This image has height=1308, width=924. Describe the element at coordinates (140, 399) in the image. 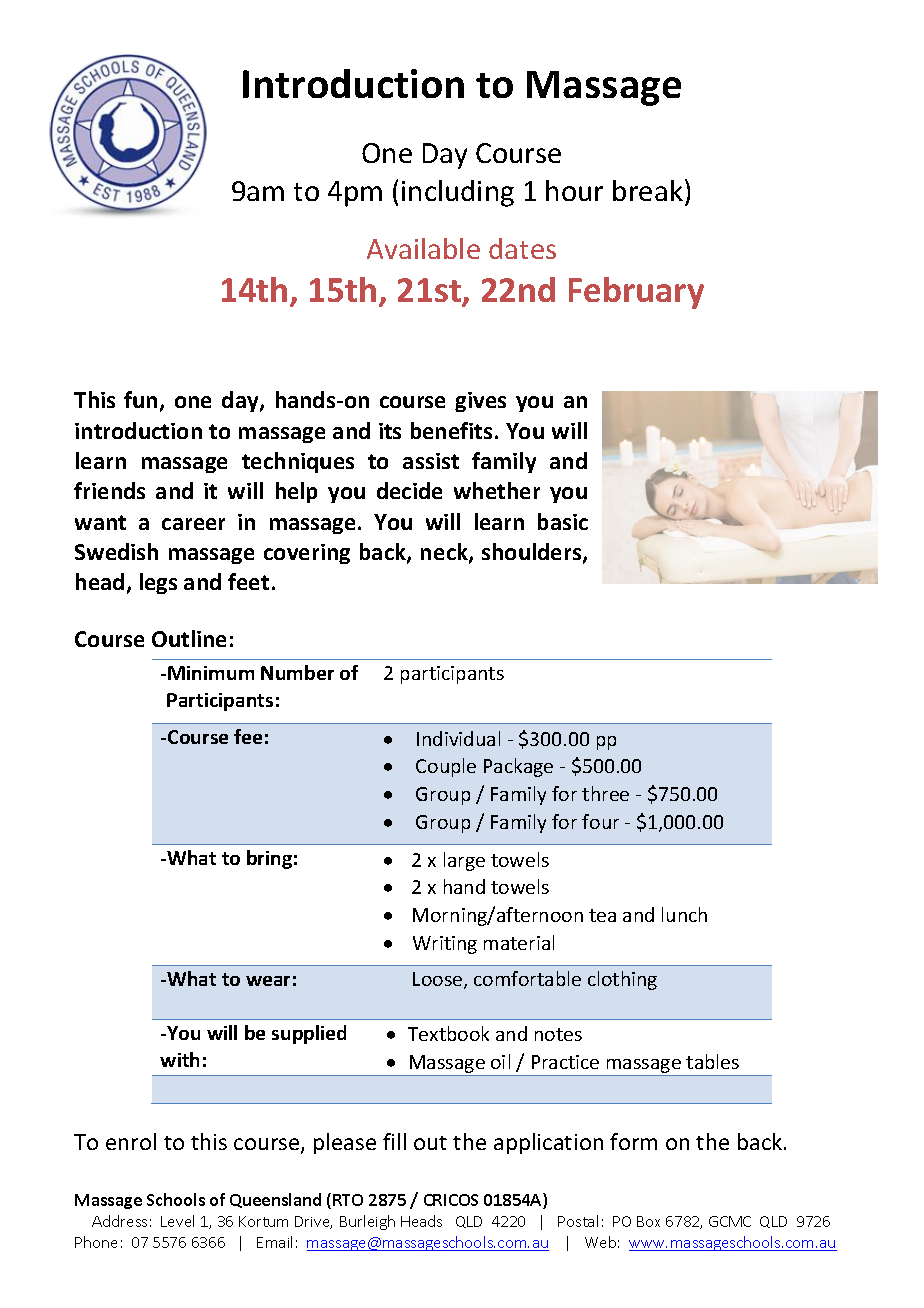

I see `fun` at that location.
